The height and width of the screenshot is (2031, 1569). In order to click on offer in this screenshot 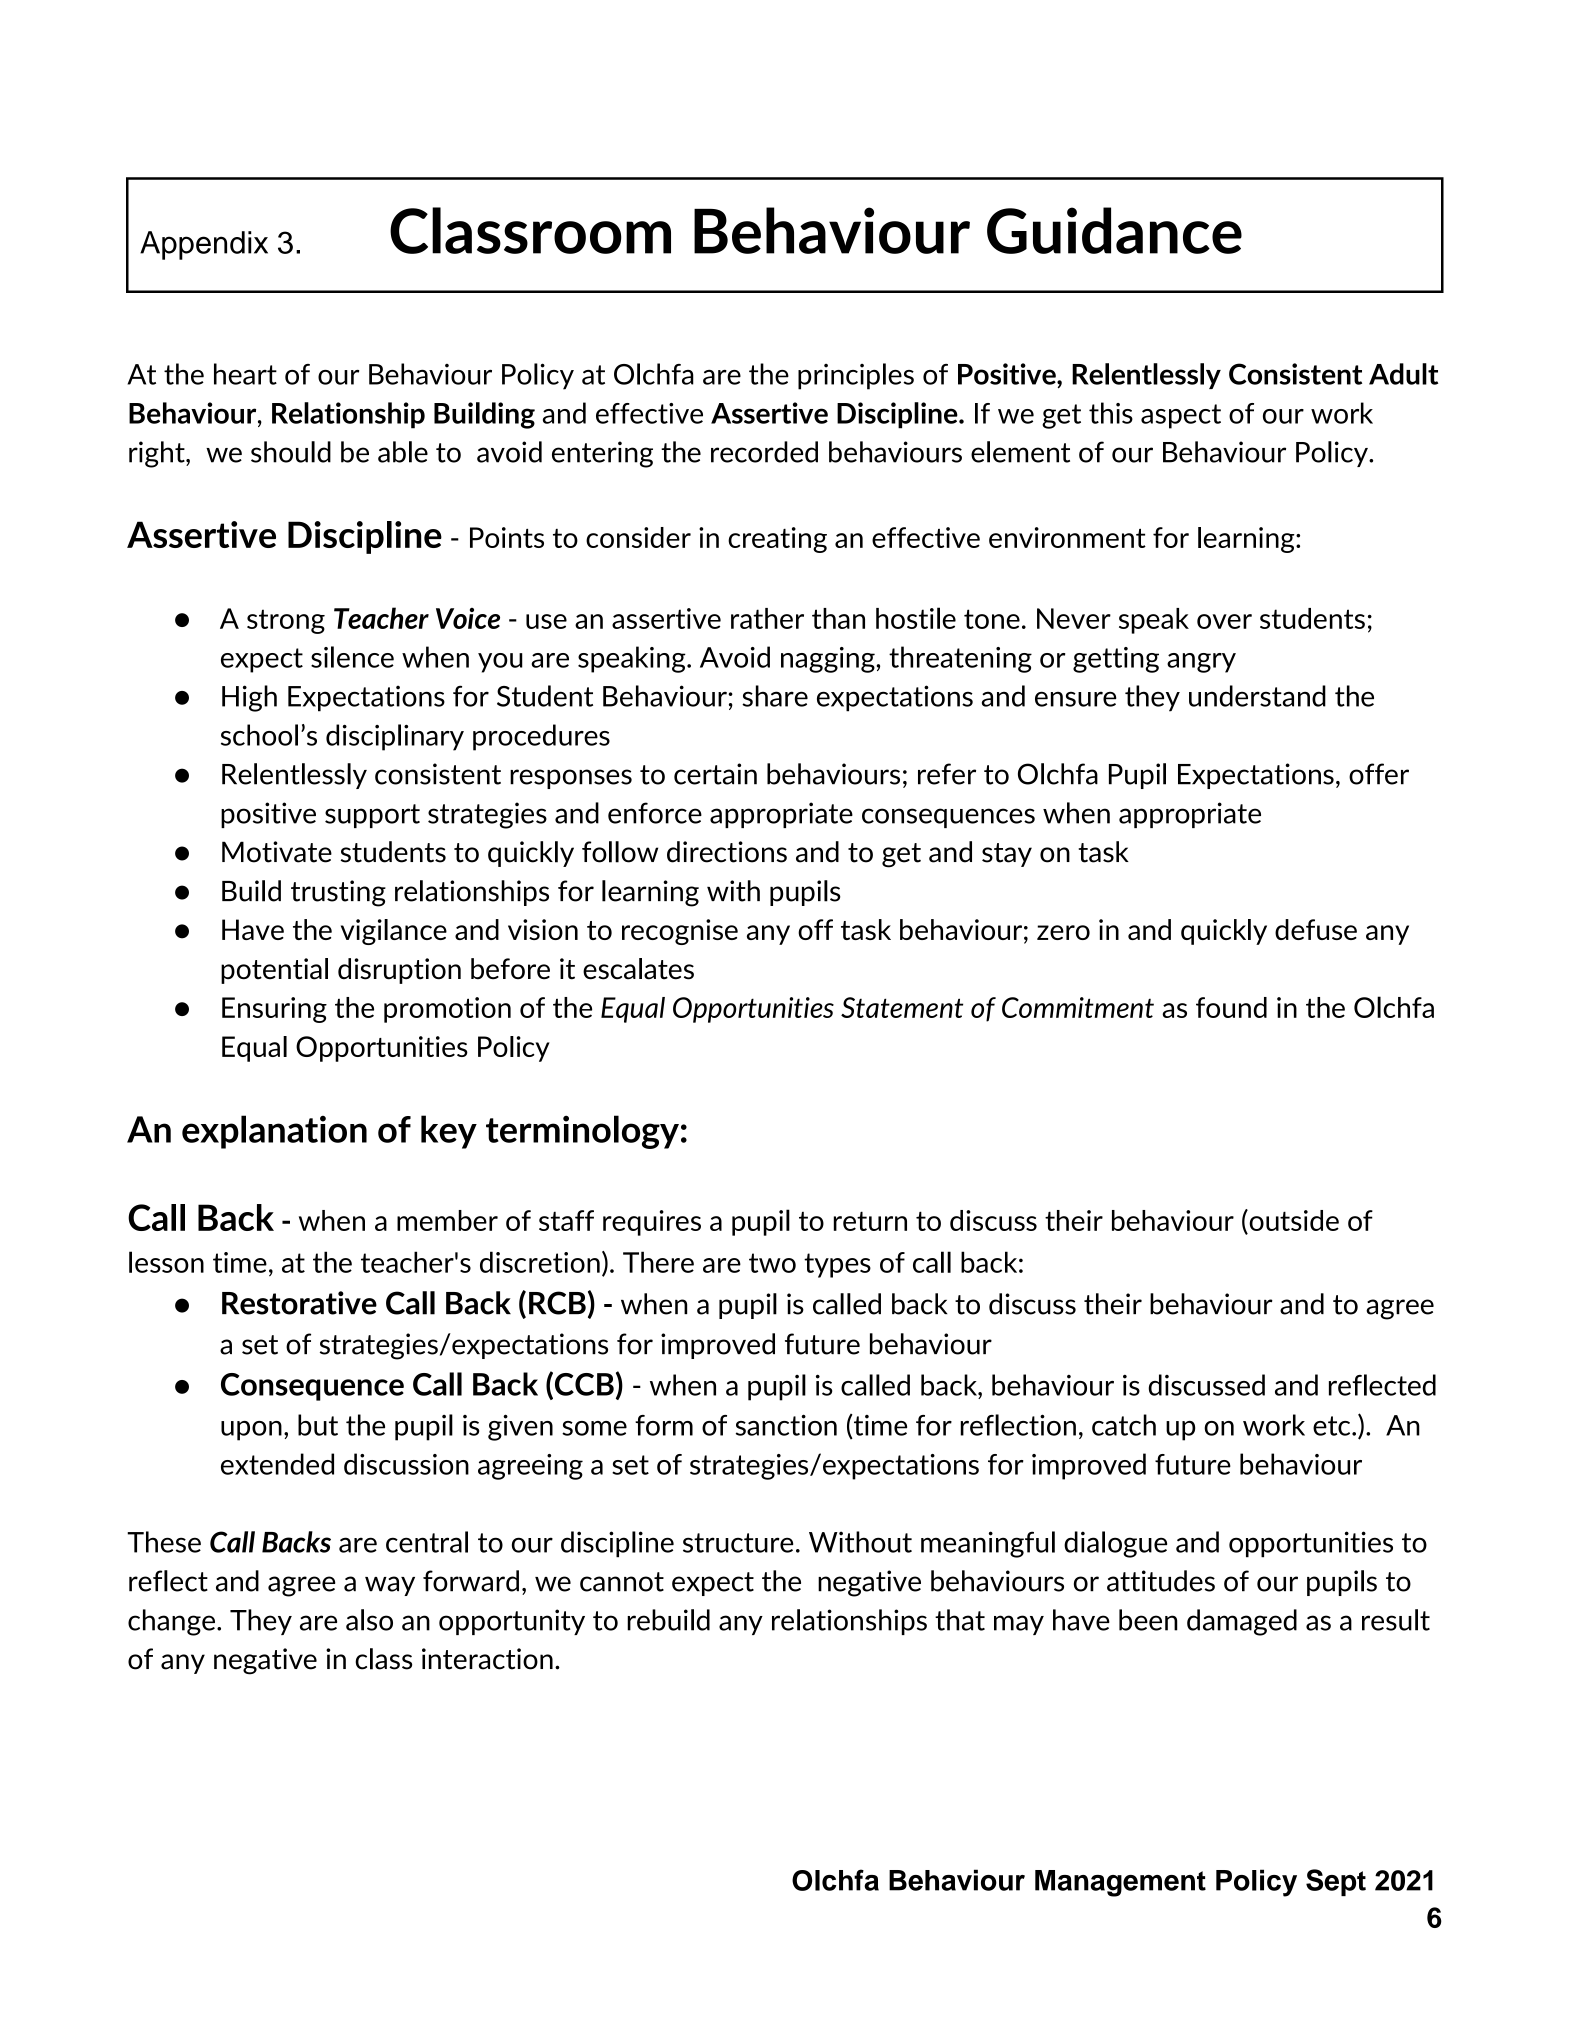, I will do `click(1379, 774)`.
